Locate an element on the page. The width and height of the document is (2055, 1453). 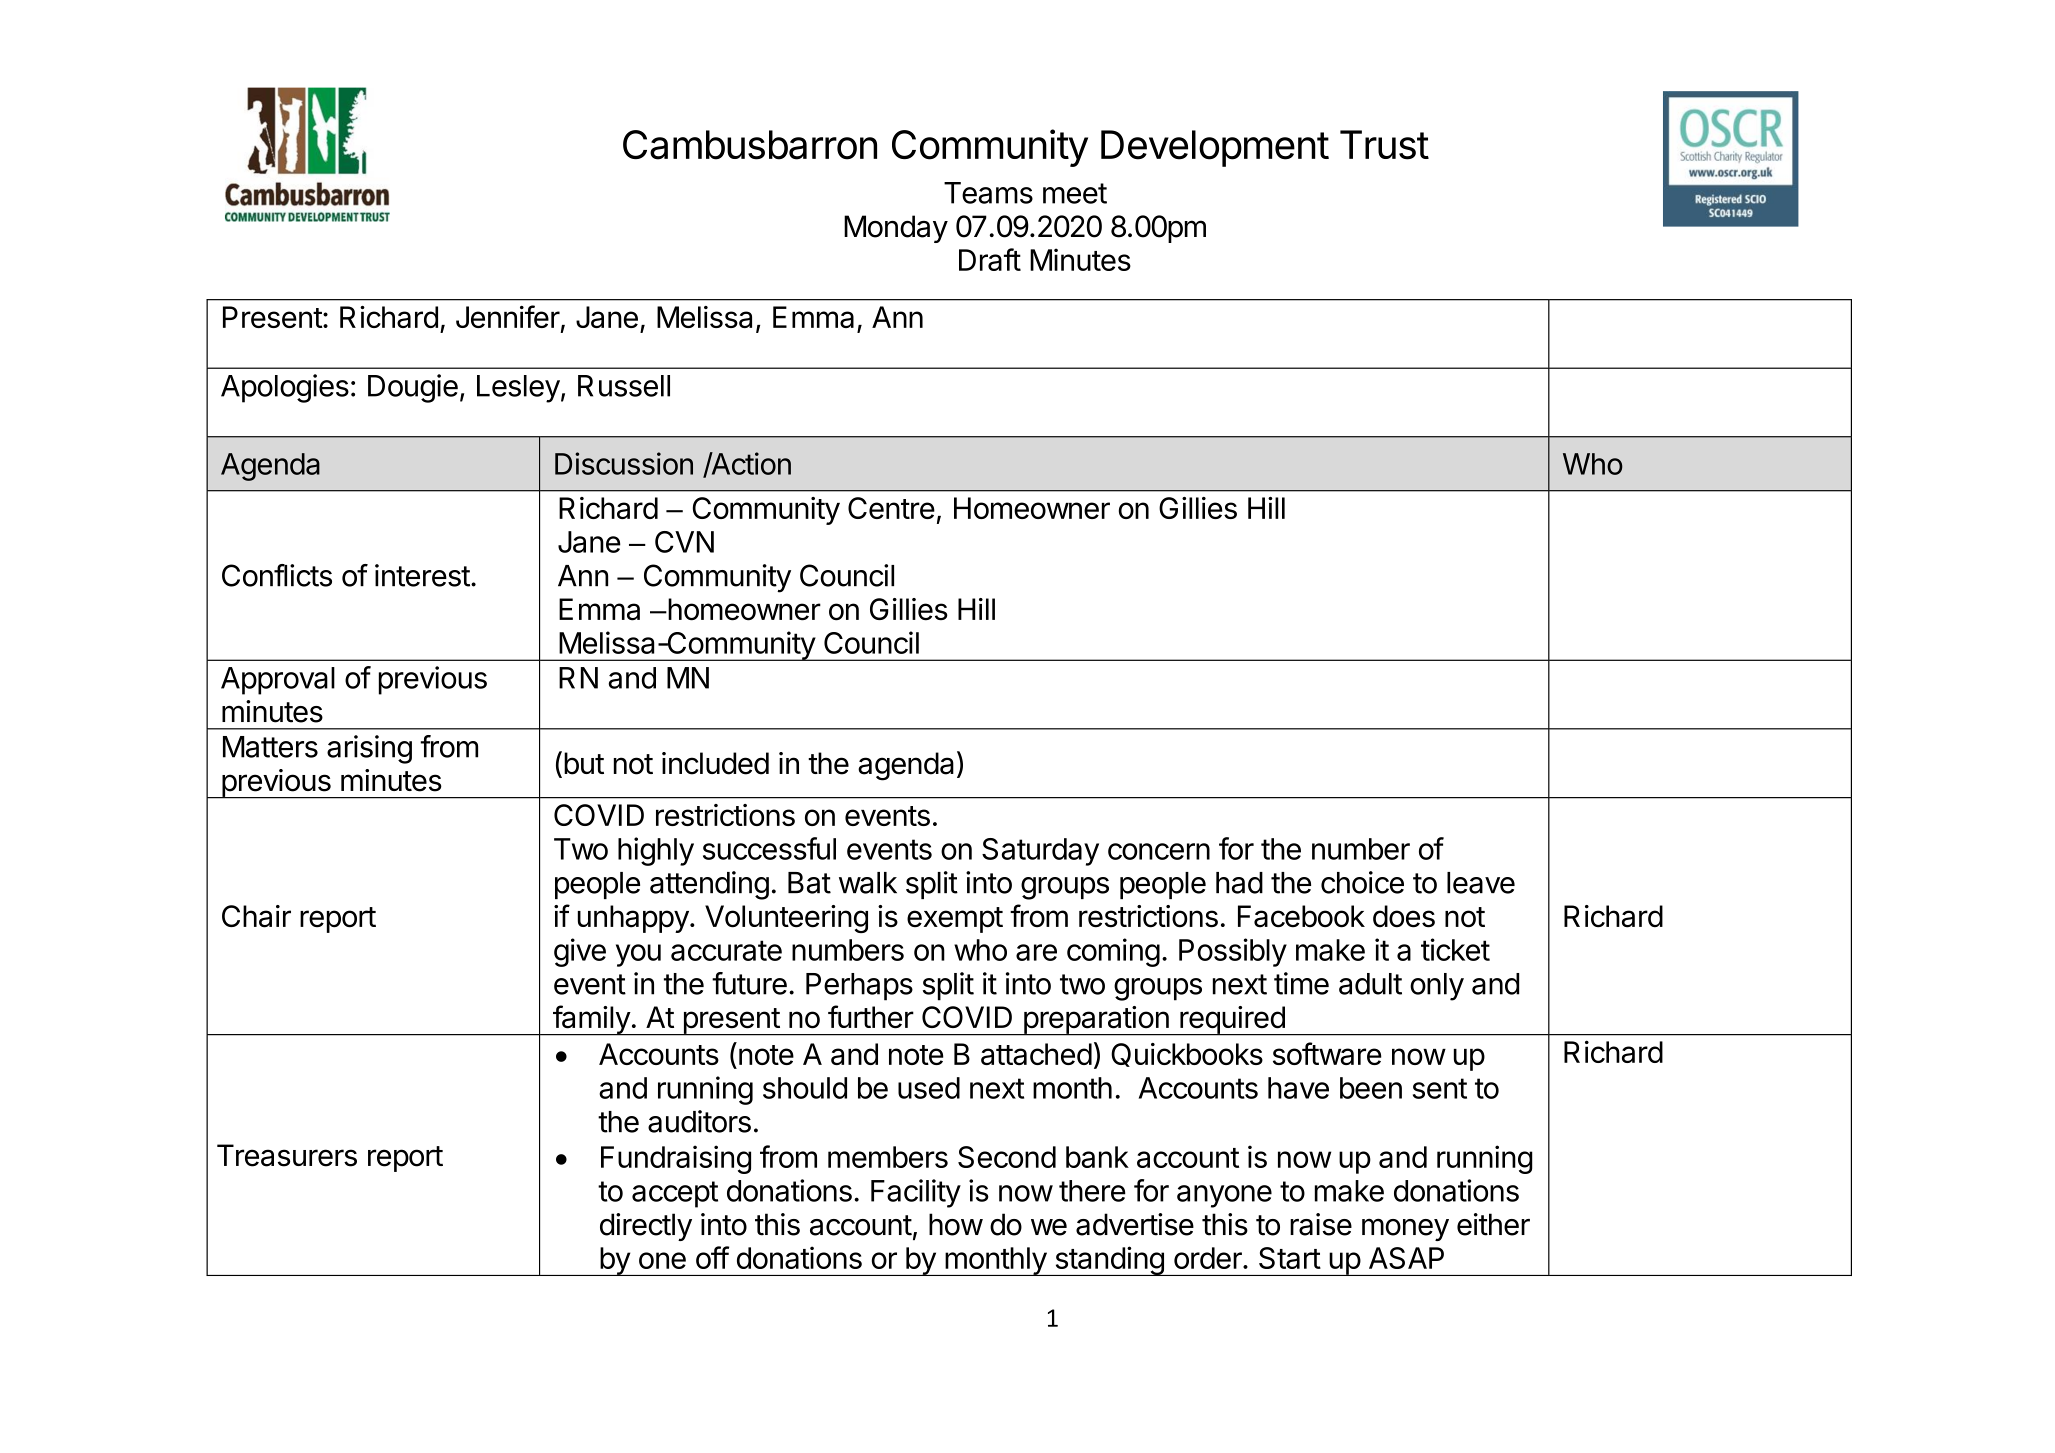
Monday is located at coordinates (896, 229).
